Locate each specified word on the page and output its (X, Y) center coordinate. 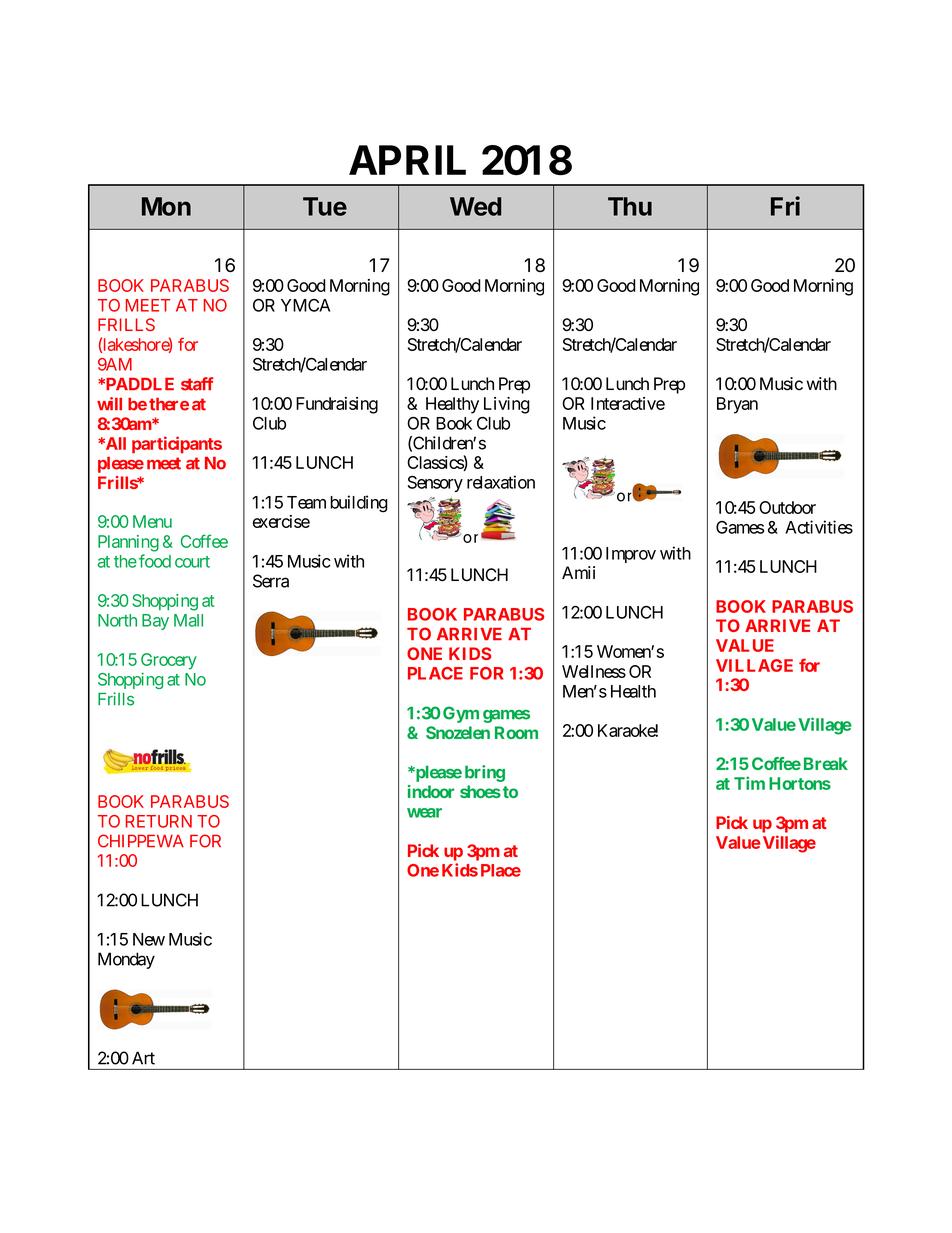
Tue (325, 206)
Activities (819, 527)
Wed (475, 206)
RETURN (159, 821)
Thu (630, 206)
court (192, 562)
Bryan (737, 405)
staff (197, 384)
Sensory (435, 484)
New (149, 939)
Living (507, 405)
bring (485, 773)
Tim (749, 783)
